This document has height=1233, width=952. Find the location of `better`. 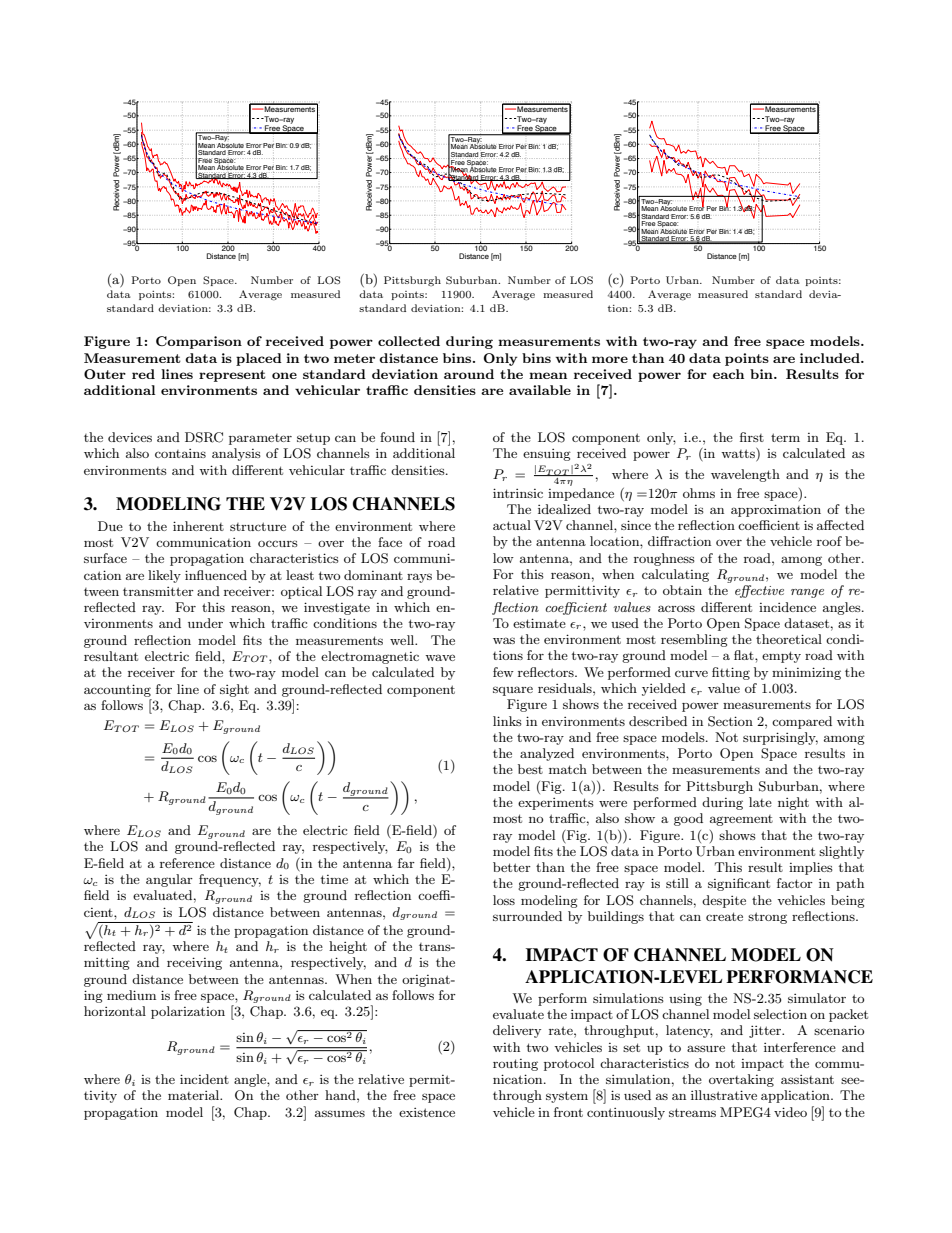

better is located at coordinates (512, 867).
